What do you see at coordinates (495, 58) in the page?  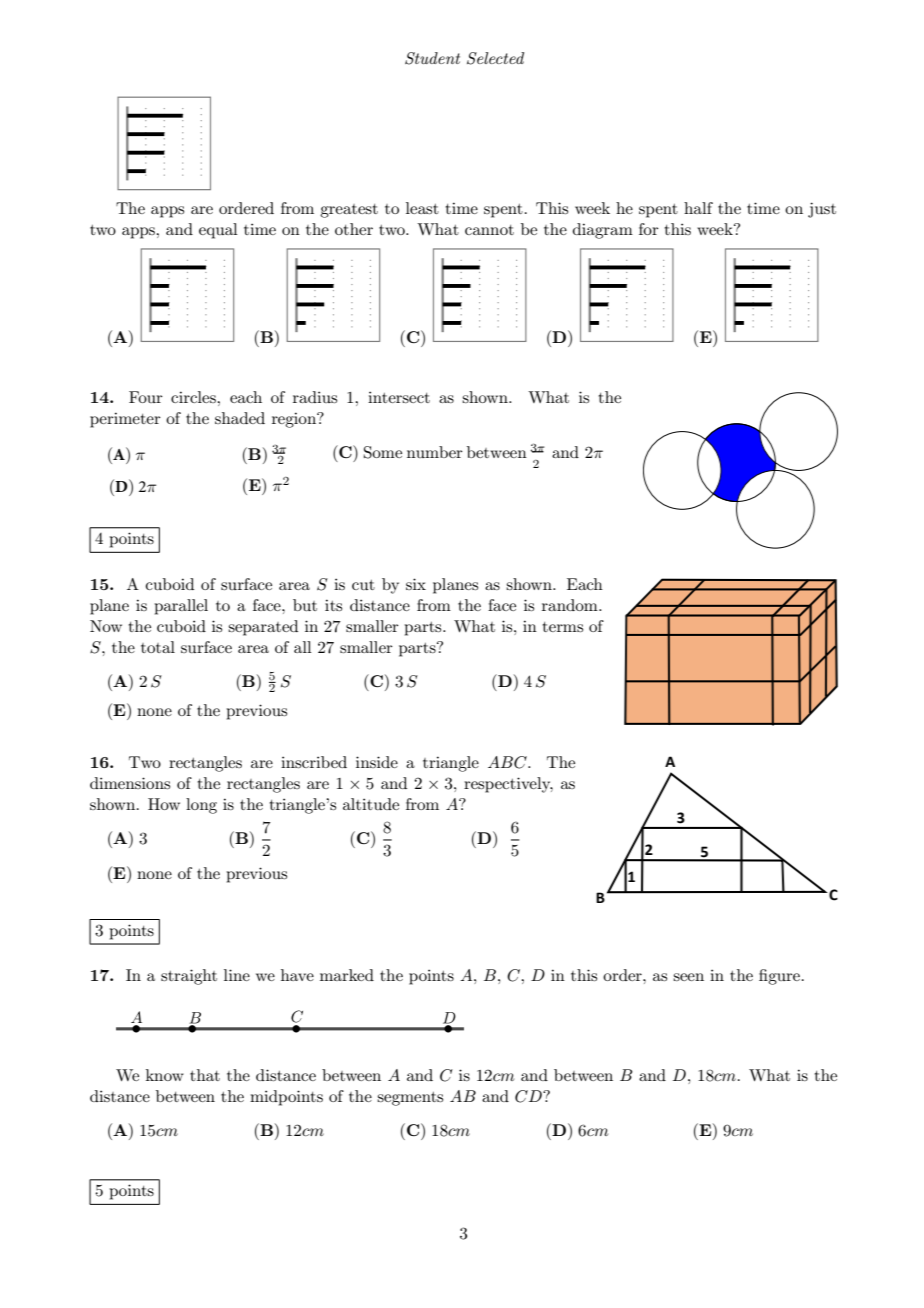 I see `Selected` at bounding box center [495, 58].
